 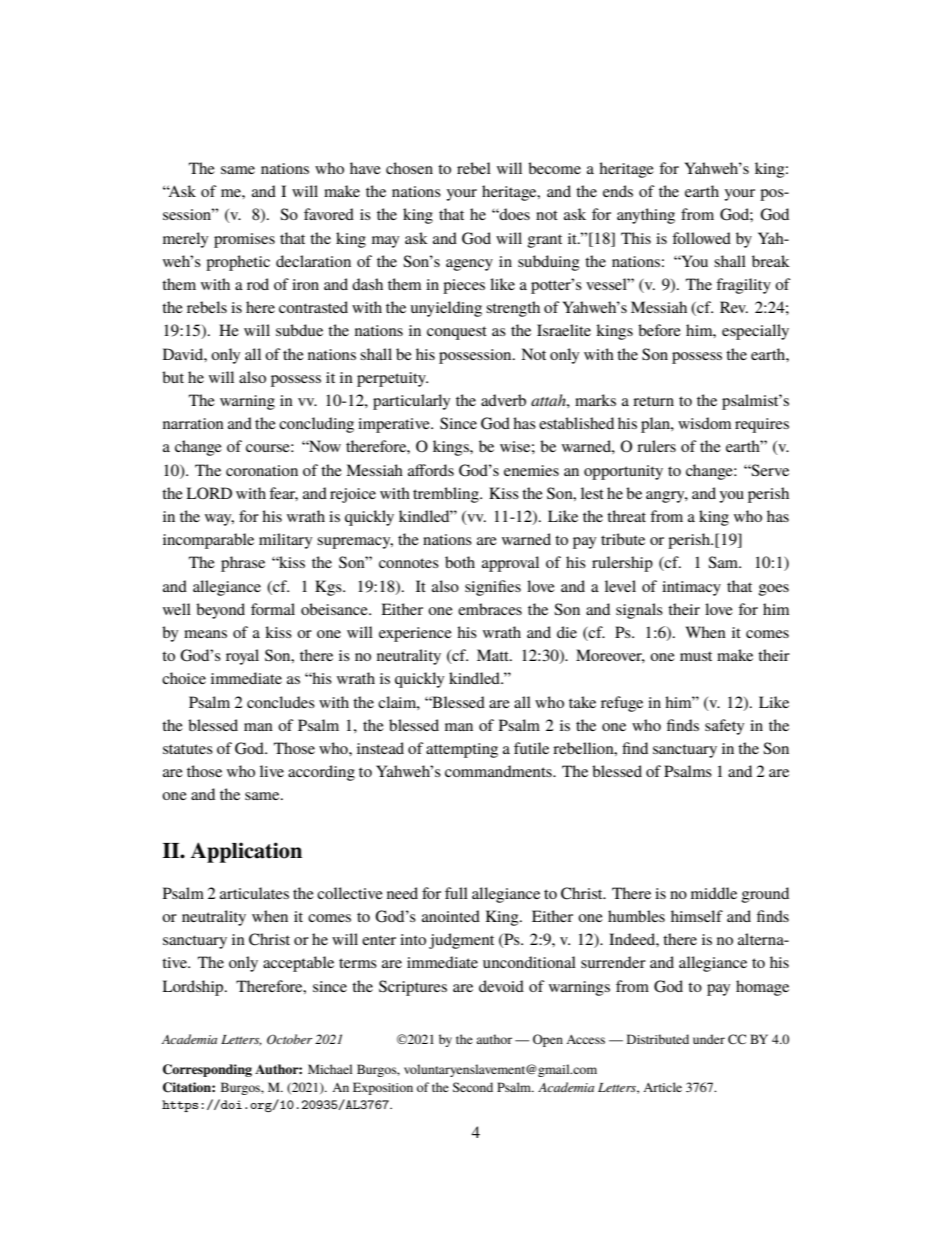 I want to click on live, so click(x=272, y=771).
